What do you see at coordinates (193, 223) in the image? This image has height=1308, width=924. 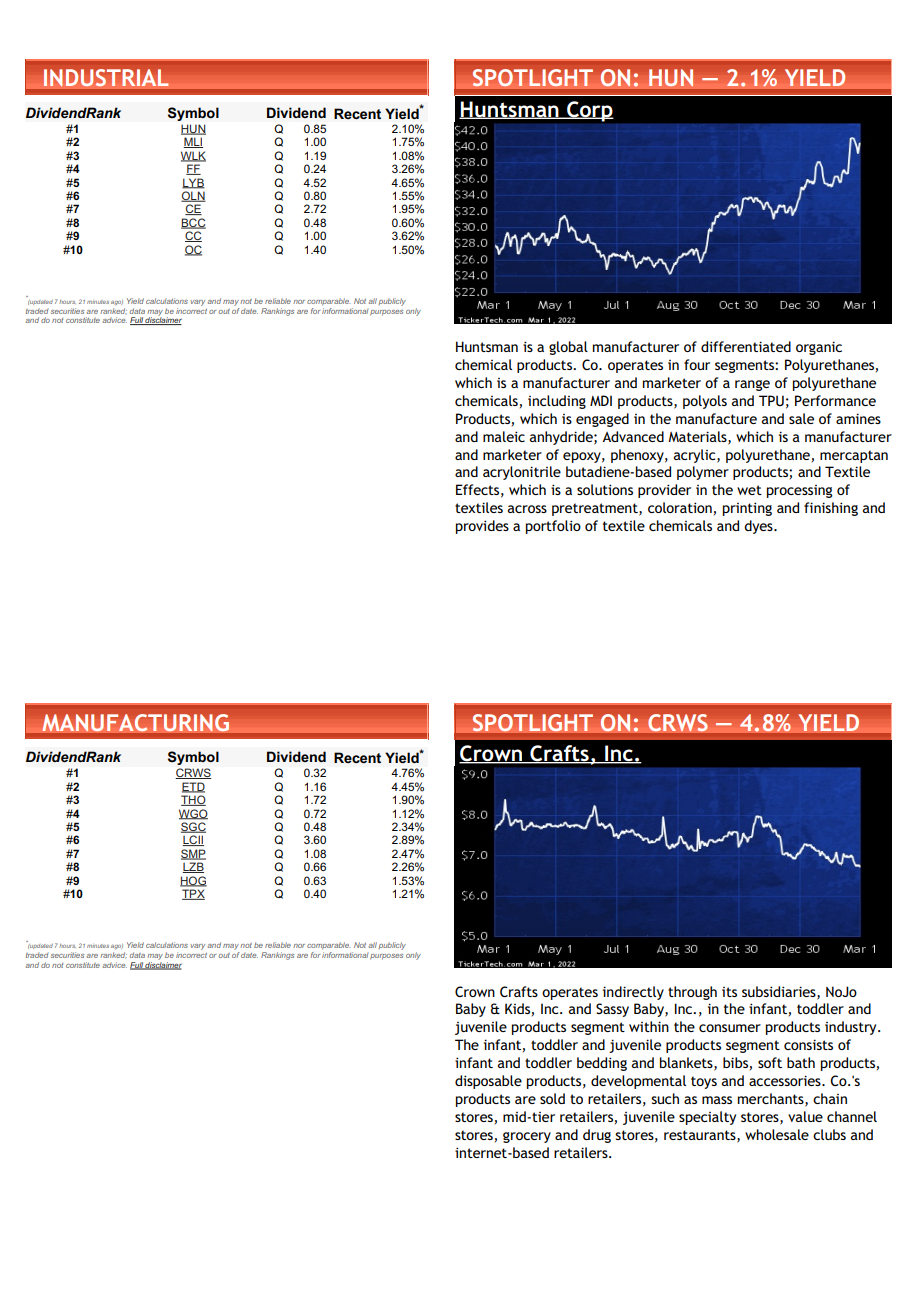 I see `BCC` at bounding box center [193, 223].
